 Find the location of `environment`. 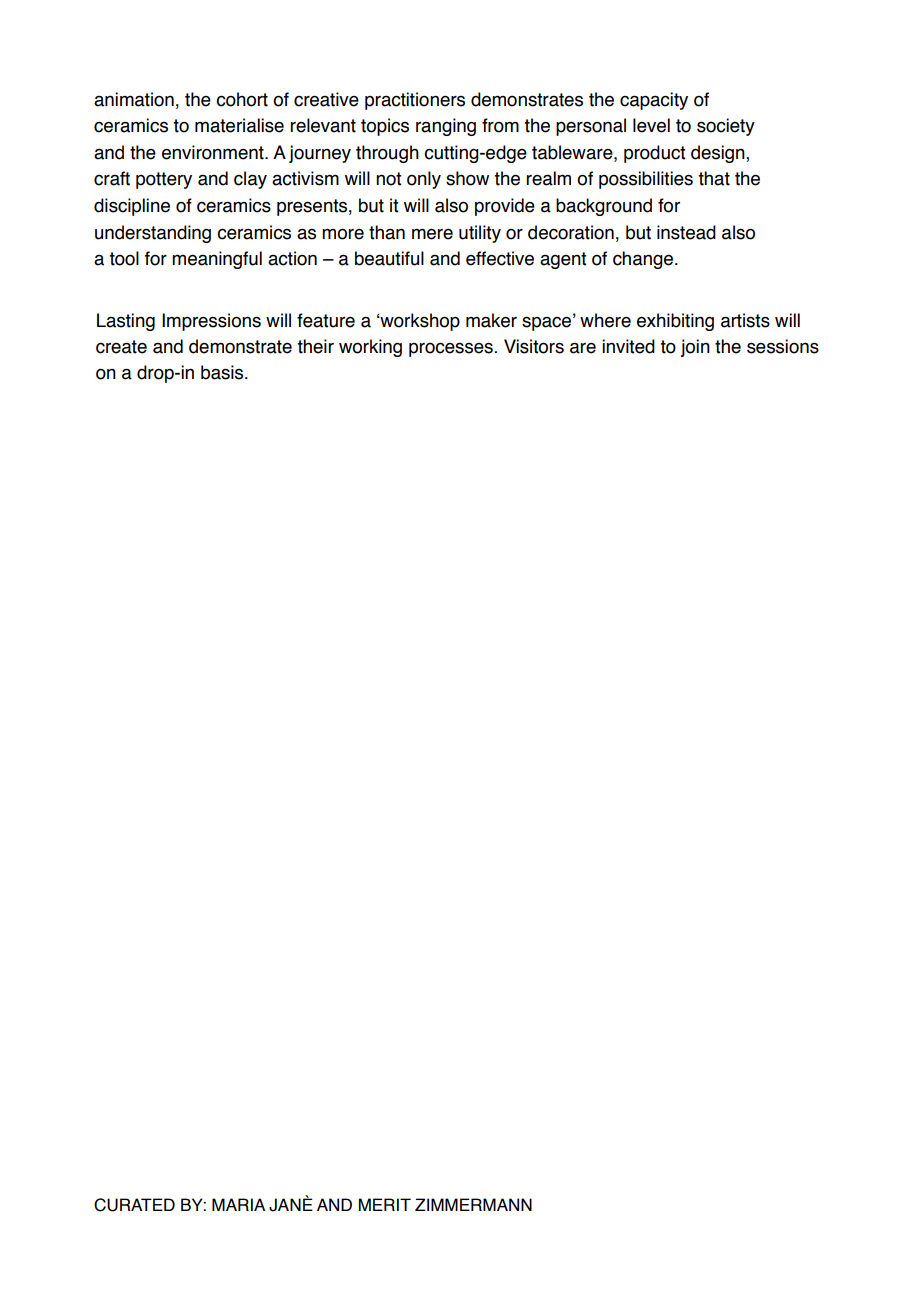

environment is located at coordinates (214, 152).
